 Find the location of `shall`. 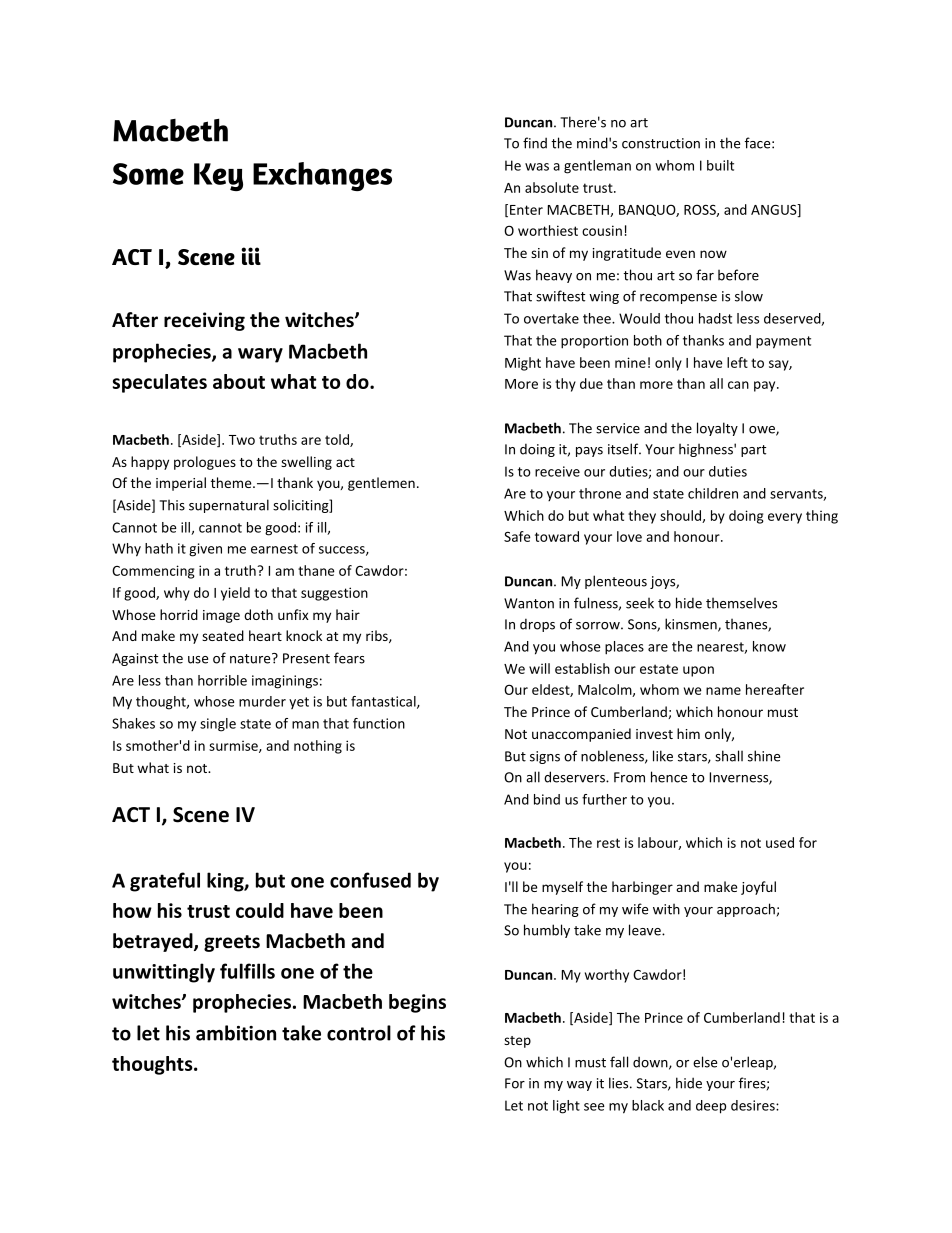

shall is located at coordinates (729, 756).
